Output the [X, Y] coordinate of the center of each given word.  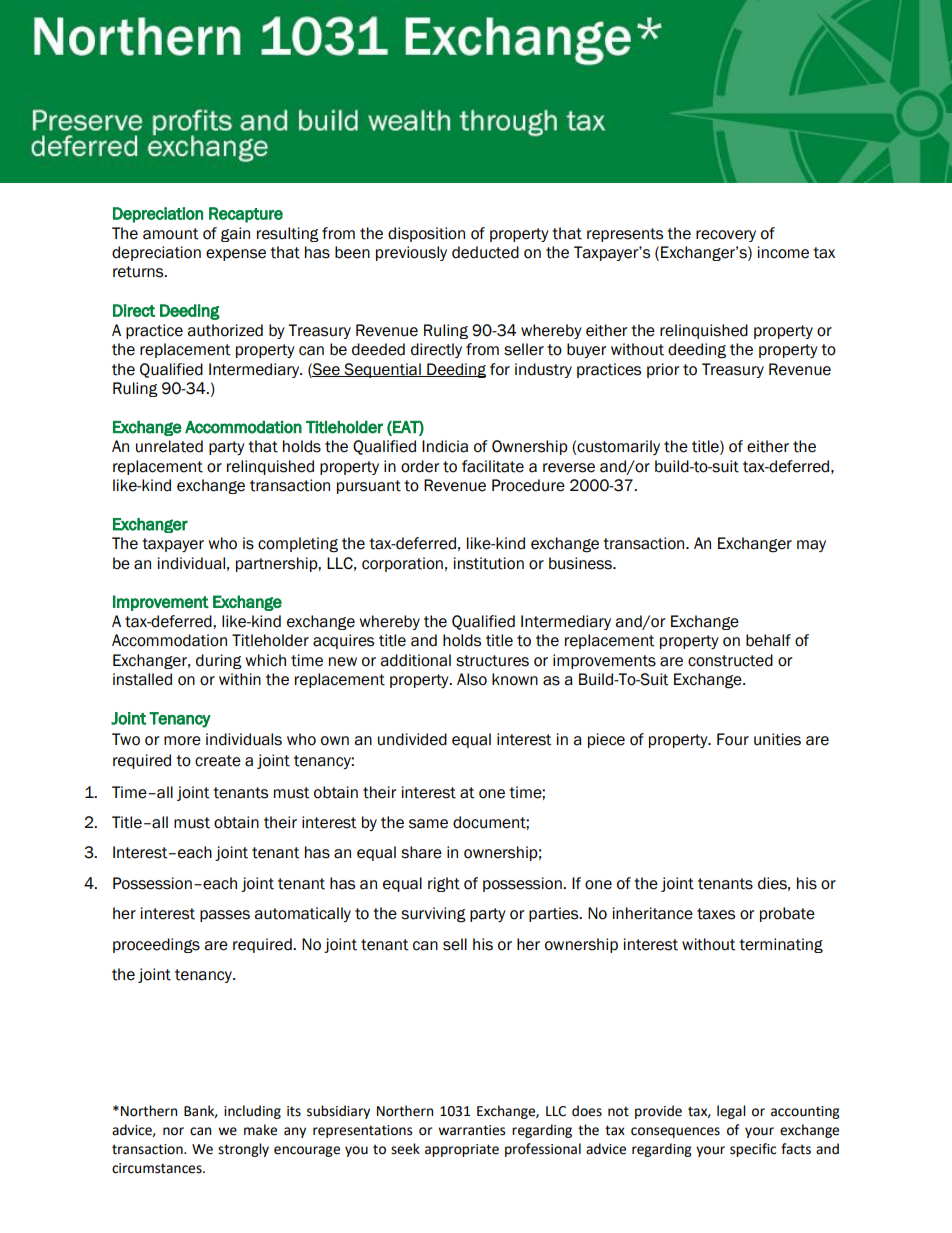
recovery [726, 236]
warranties [471, 1130]
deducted [485, 252]
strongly [243, 1150]
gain [235, 234]
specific [753, 1150]
